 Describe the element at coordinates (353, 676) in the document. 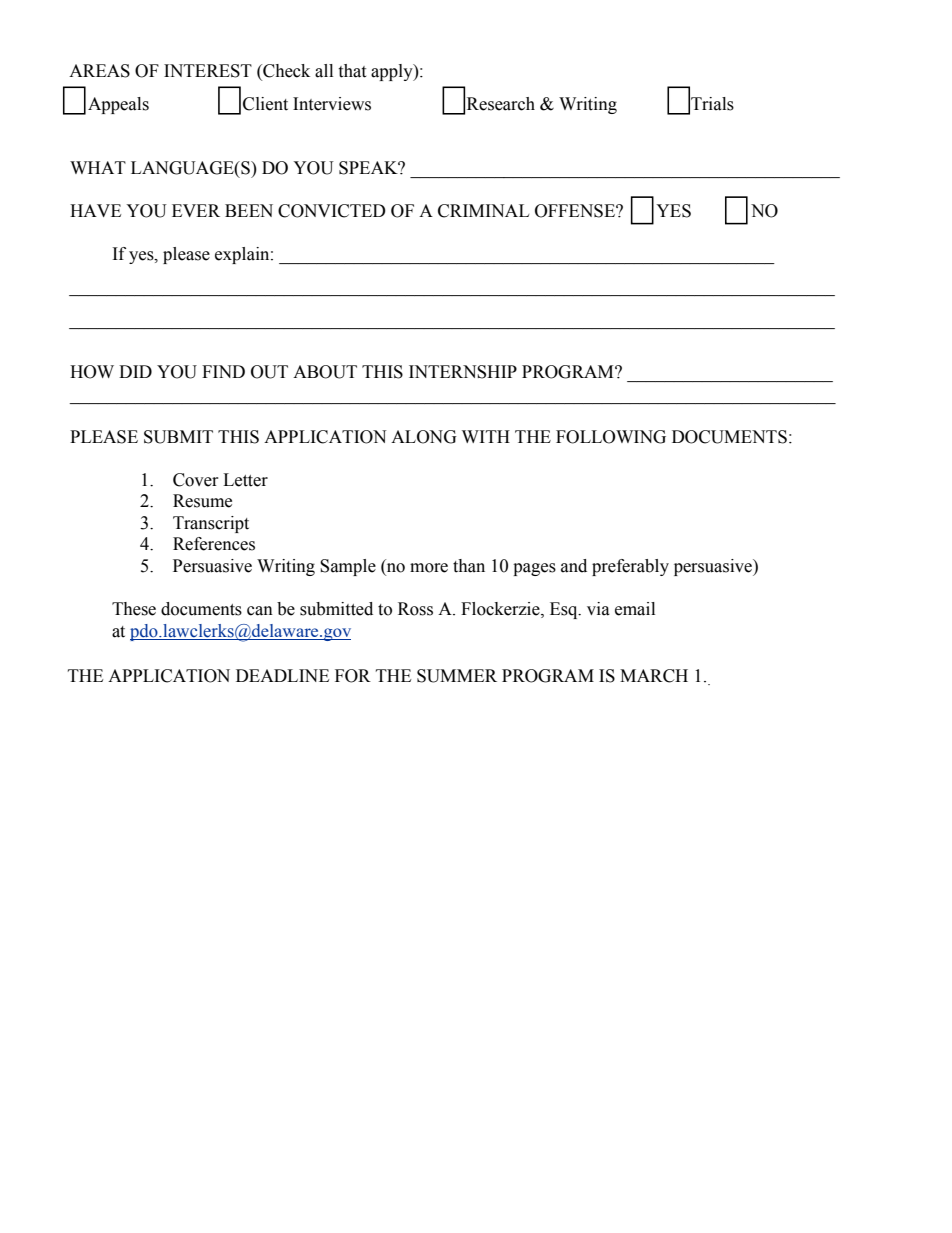

I see `FOR` at that location.
